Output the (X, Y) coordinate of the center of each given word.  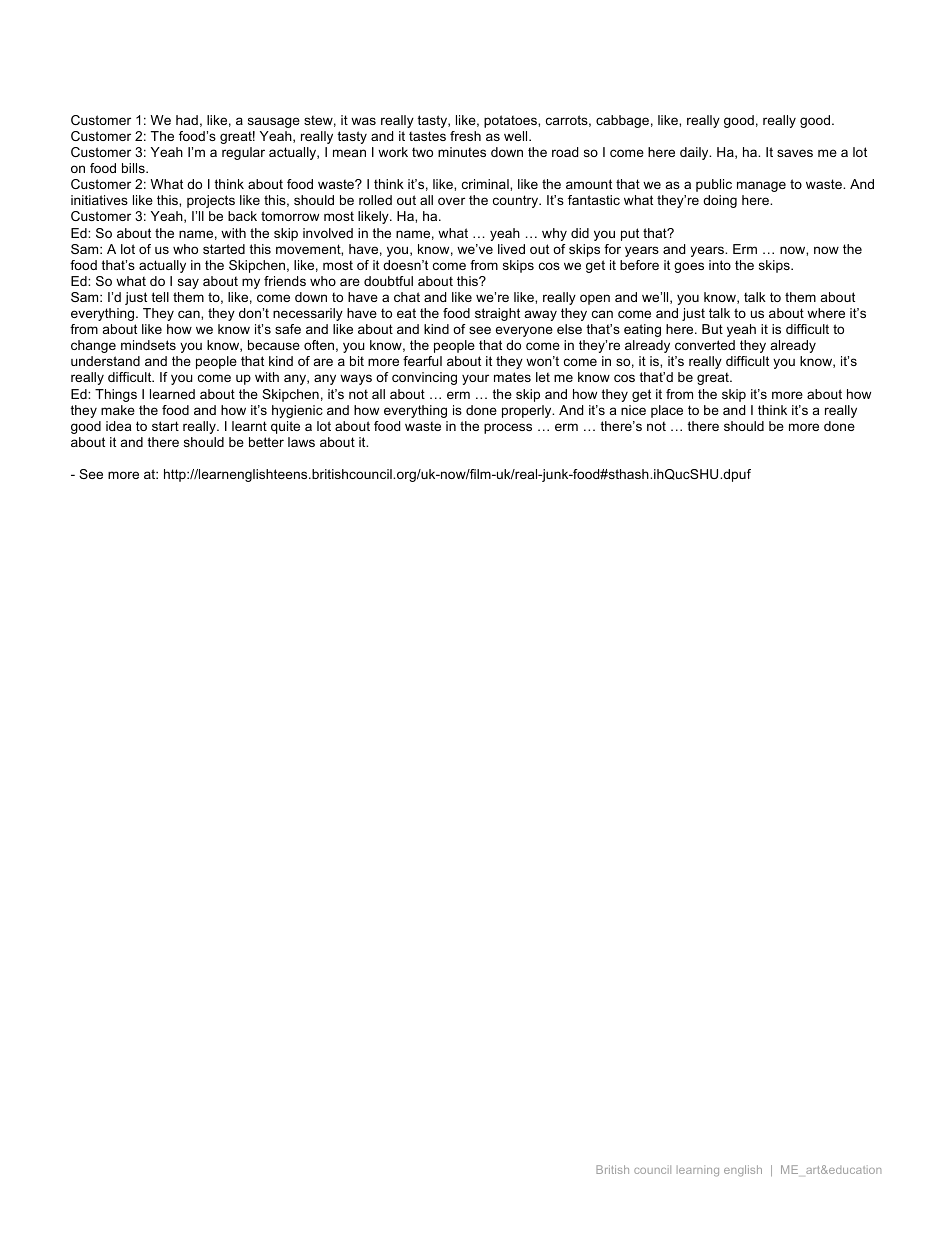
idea (118, 426)
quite (285, 427)
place (667, 411)
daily (695, 153)
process (508, 428)
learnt (249, 426)
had (187, 120)
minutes (462, 152)
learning (698, 1171)
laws (301, 442)
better (266, 442)
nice (633, 410)
